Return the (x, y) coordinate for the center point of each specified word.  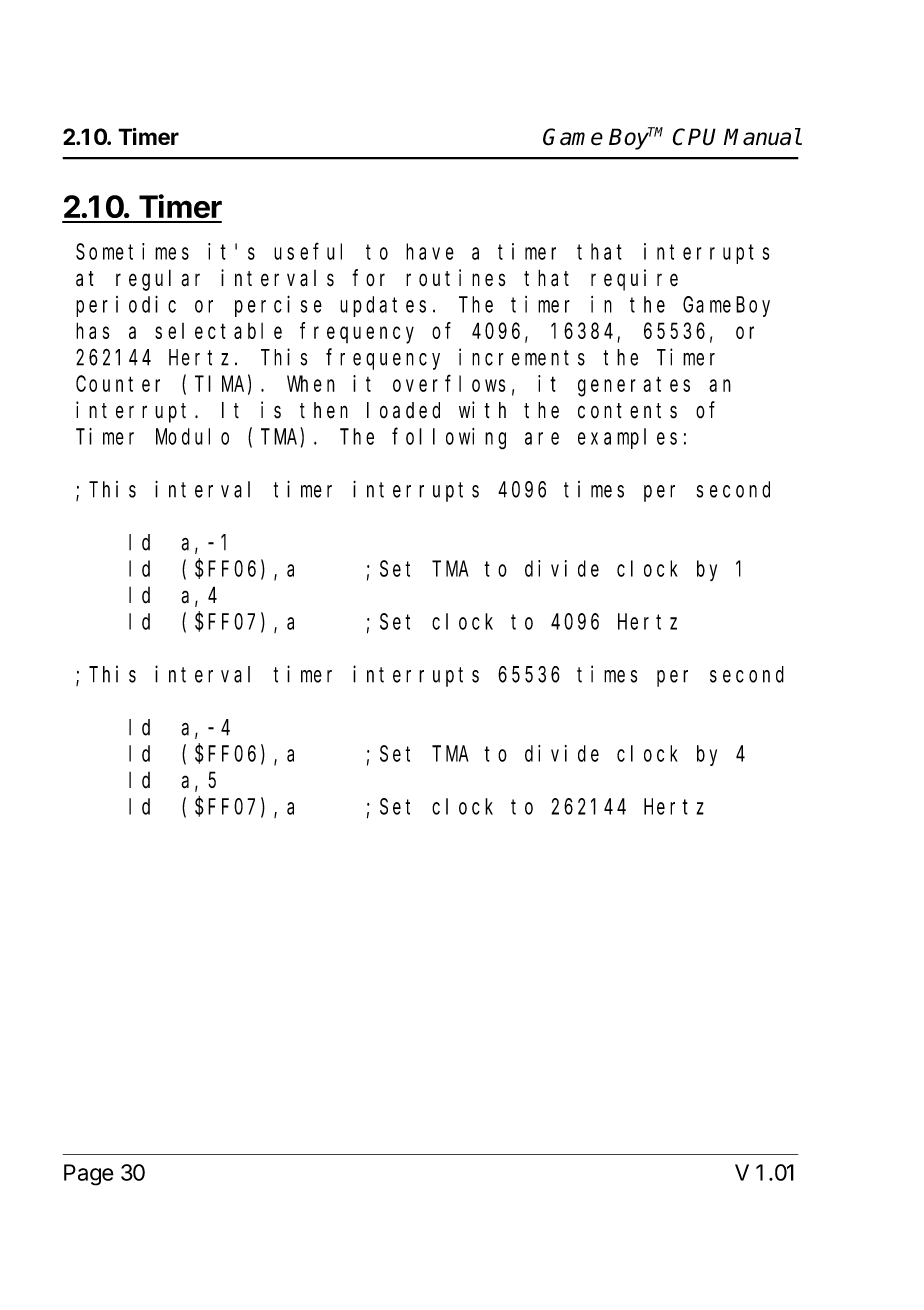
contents (627, 411)
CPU (694, 137)
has (93, 330)
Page (89, 1175)
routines (456, 278)
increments (522, 357)
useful (308, 251)
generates (634, 386)
